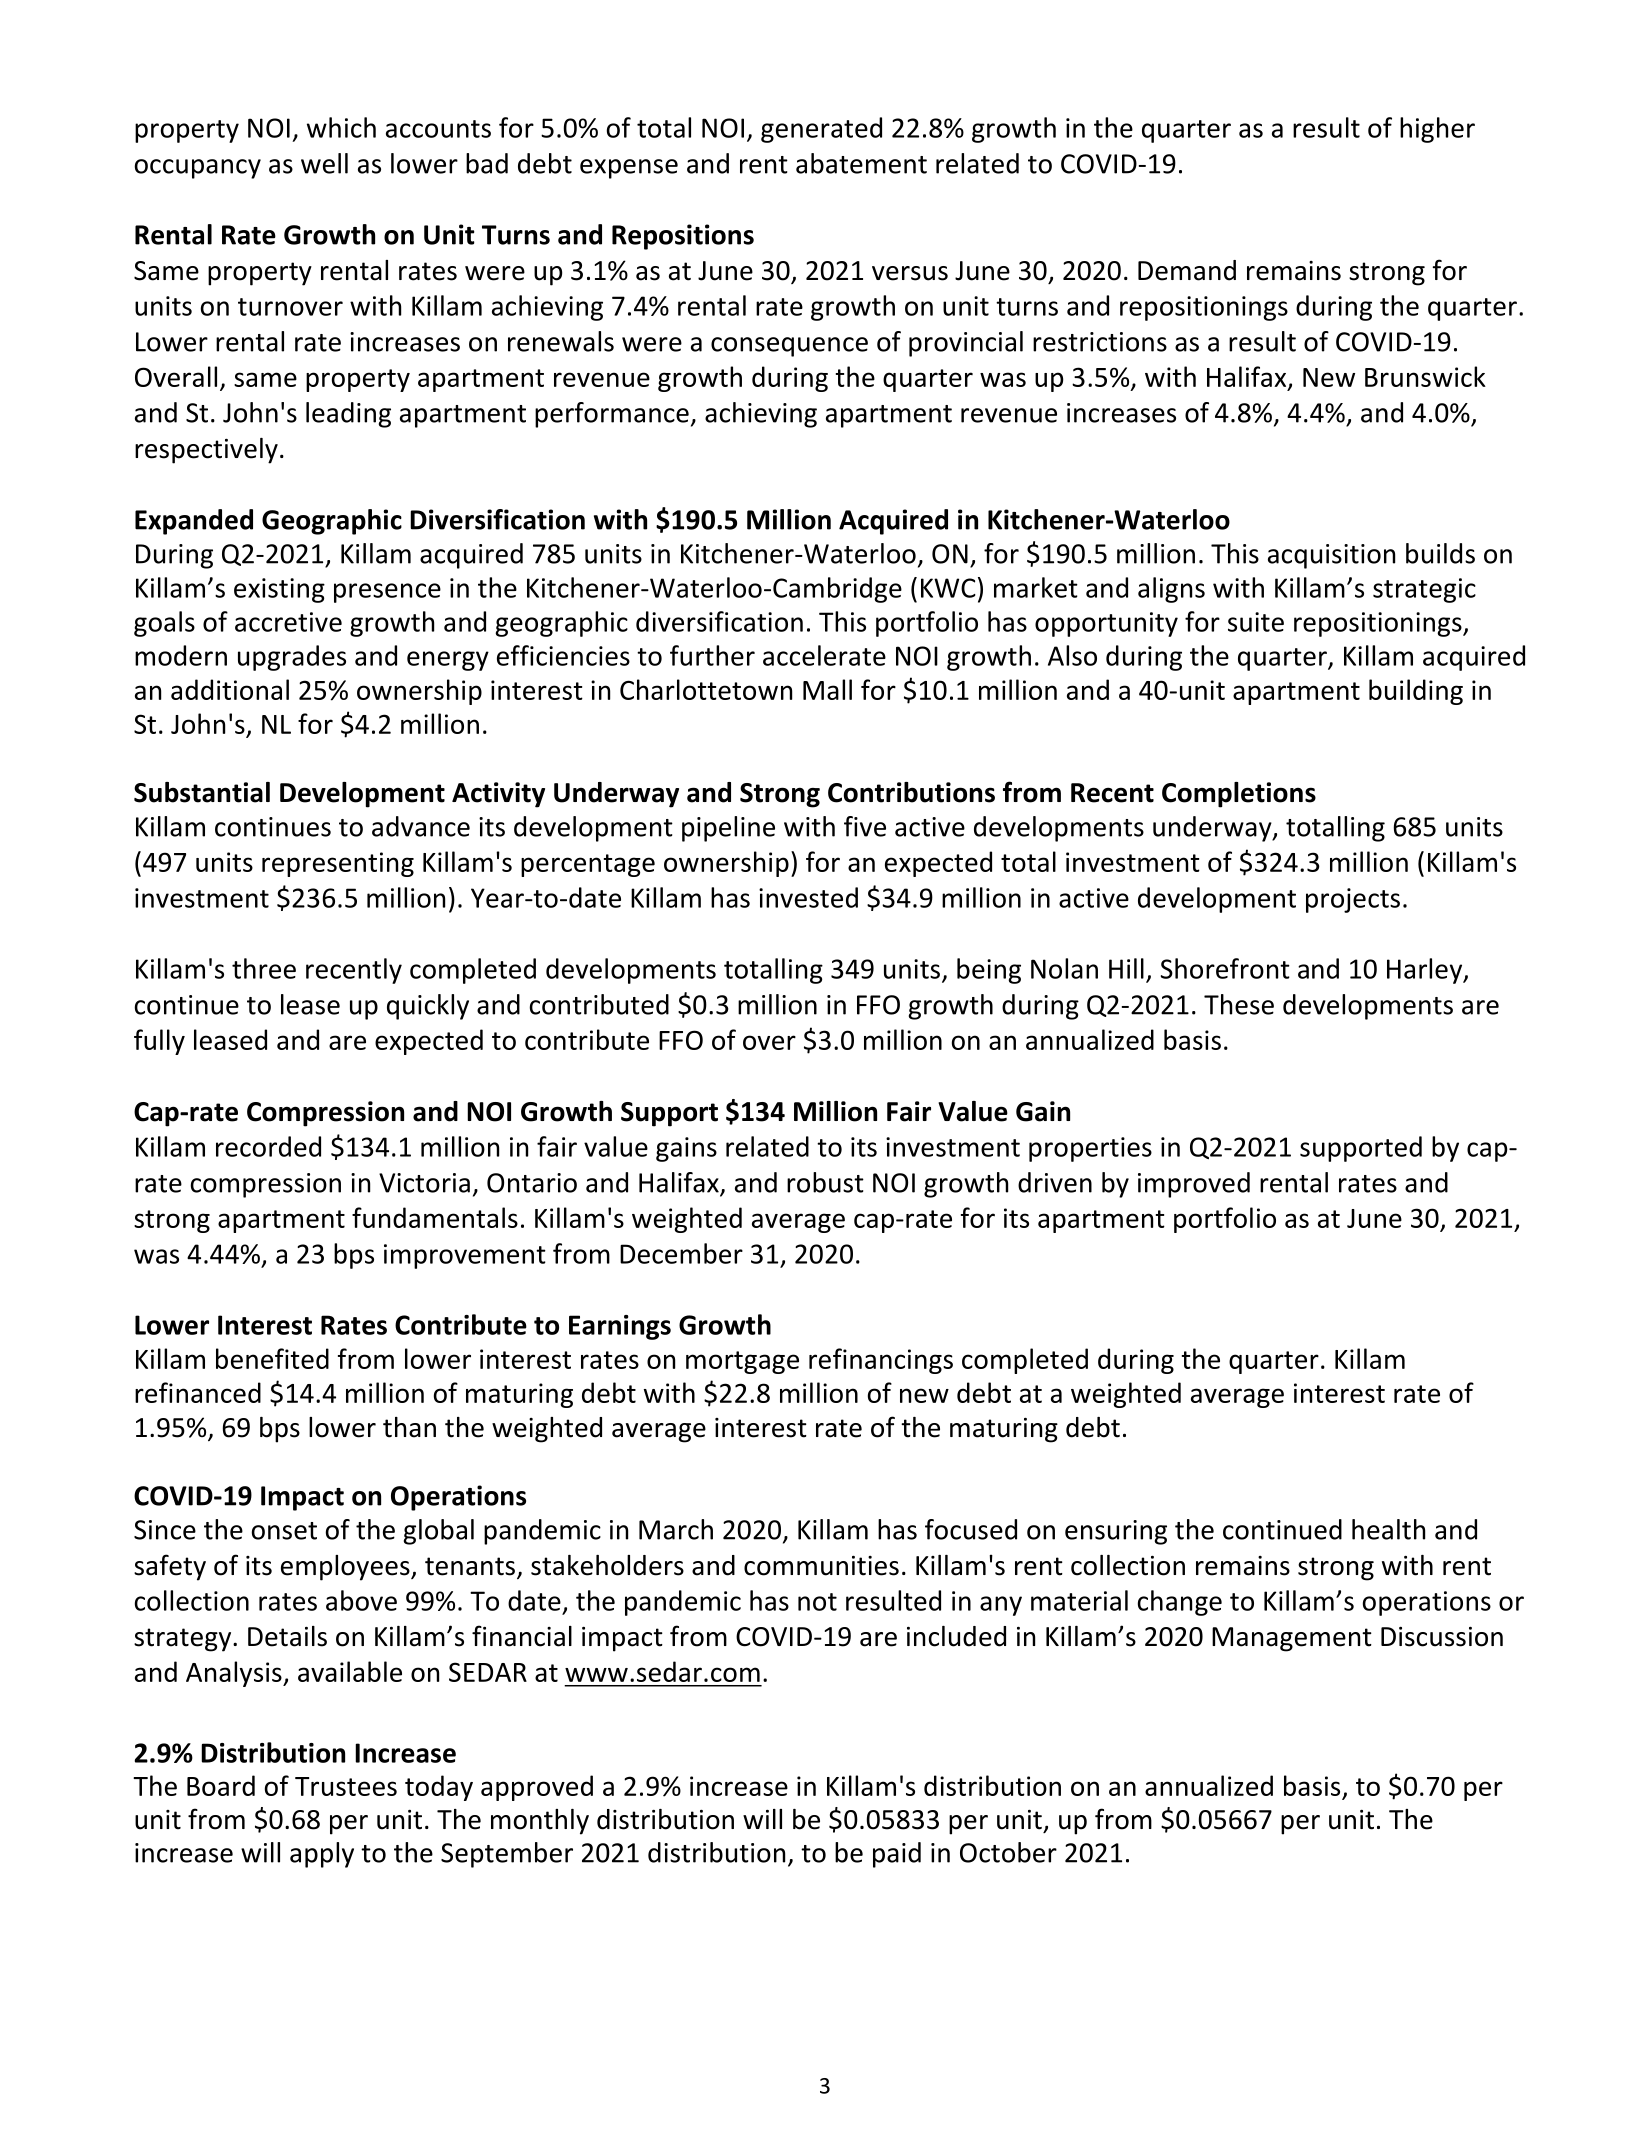 The image size is (1650, 2136). I want to click on abatement, so click(861, 163).
